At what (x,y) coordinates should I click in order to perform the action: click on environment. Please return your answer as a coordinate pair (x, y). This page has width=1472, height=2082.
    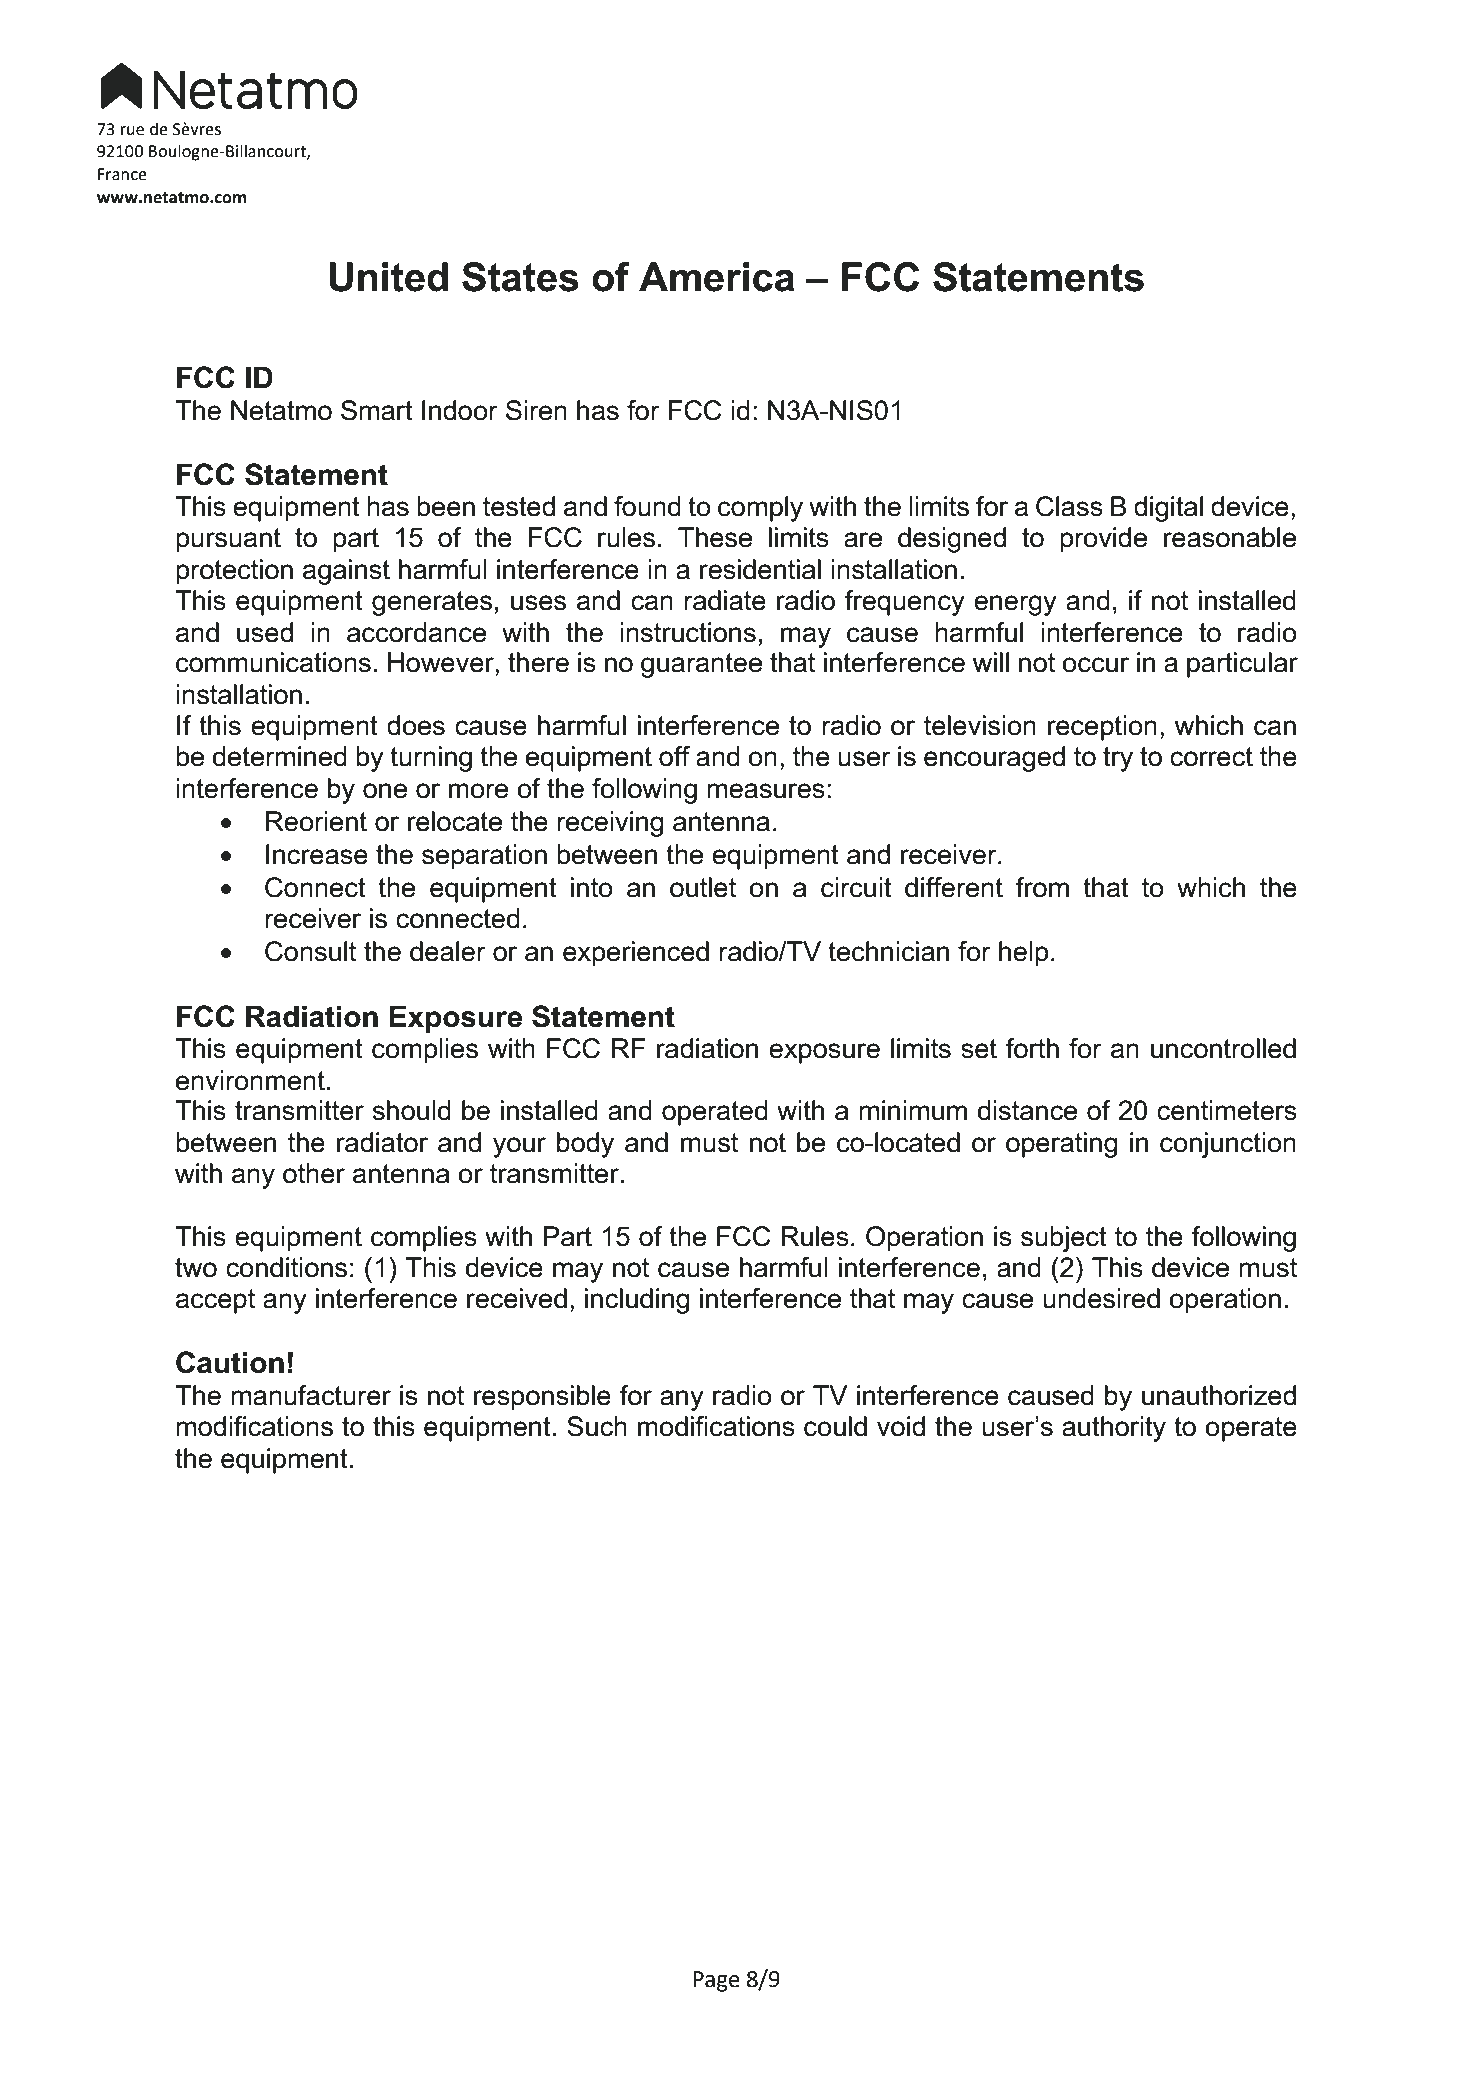
    Looking at the image, I should click on (250, 1080).
